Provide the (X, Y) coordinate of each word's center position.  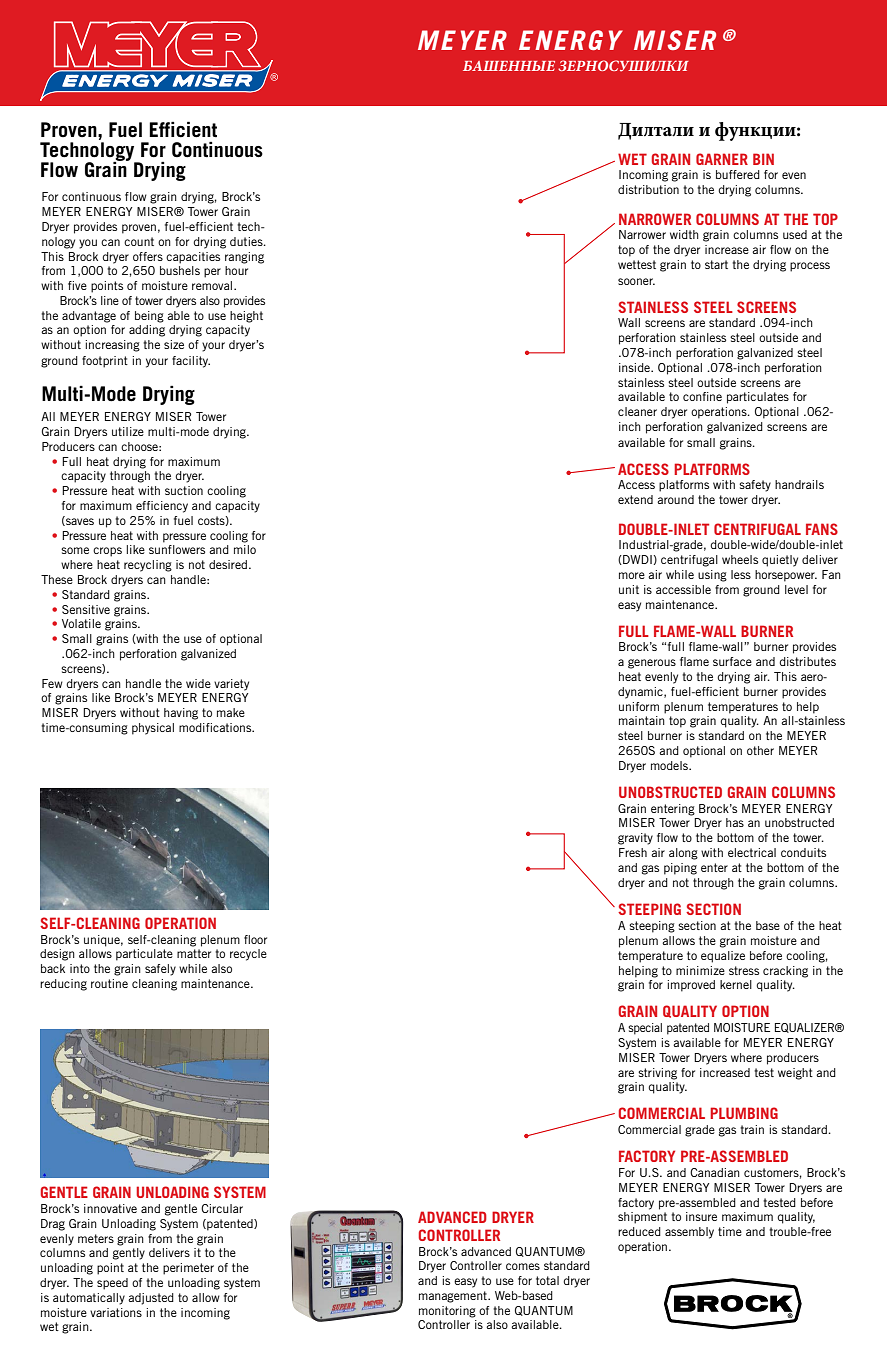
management (454, 1297)
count (139, 241)
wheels (740, 559)
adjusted (151, 1299)
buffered (738, 174)
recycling (148, 566)
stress (744, 970)
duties (247, 241)
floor (255, 939)
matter (194, 953)
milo (245, 549)
